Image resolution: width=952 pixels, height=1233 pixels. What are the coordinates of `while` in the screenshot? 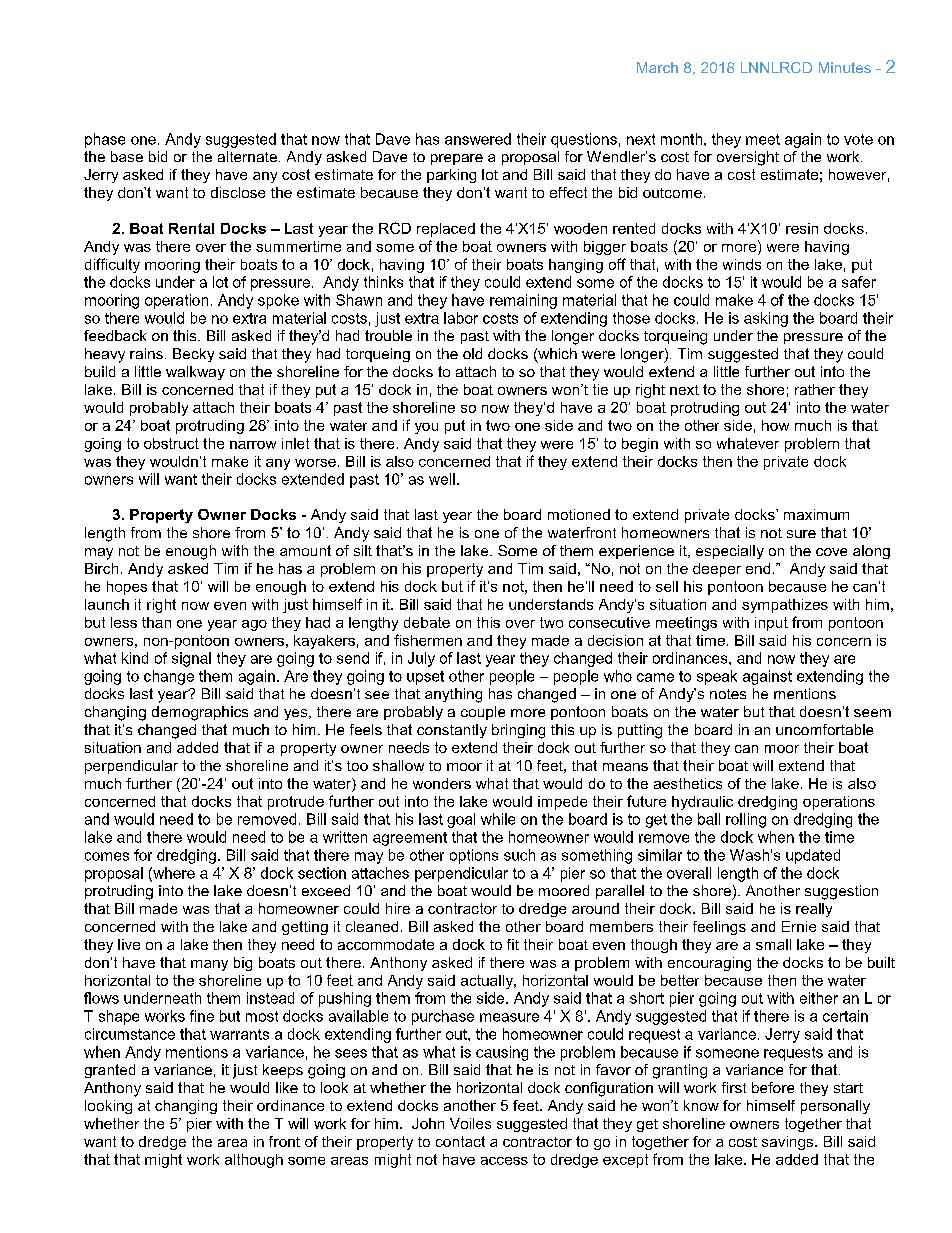 It's located at (498, 819).
